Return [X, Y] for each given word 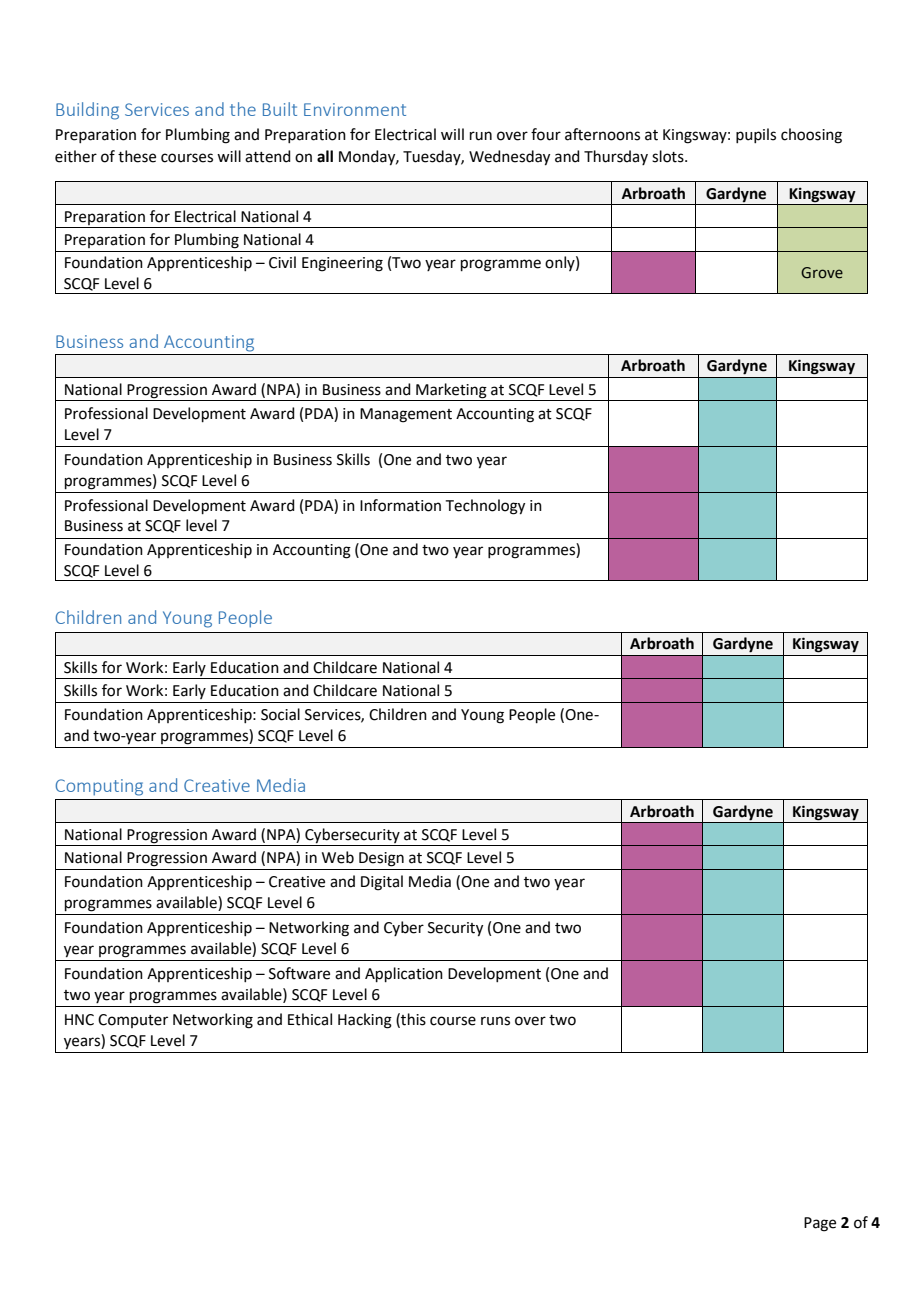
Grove [822, 273]
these [137, 156]
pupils [756, 135]
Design [381, 859]
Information [400, 505]
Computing [99, 787]
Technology [485, 507]
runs [495, 1021]
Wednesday [509, 158]
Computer [133, 1021]
